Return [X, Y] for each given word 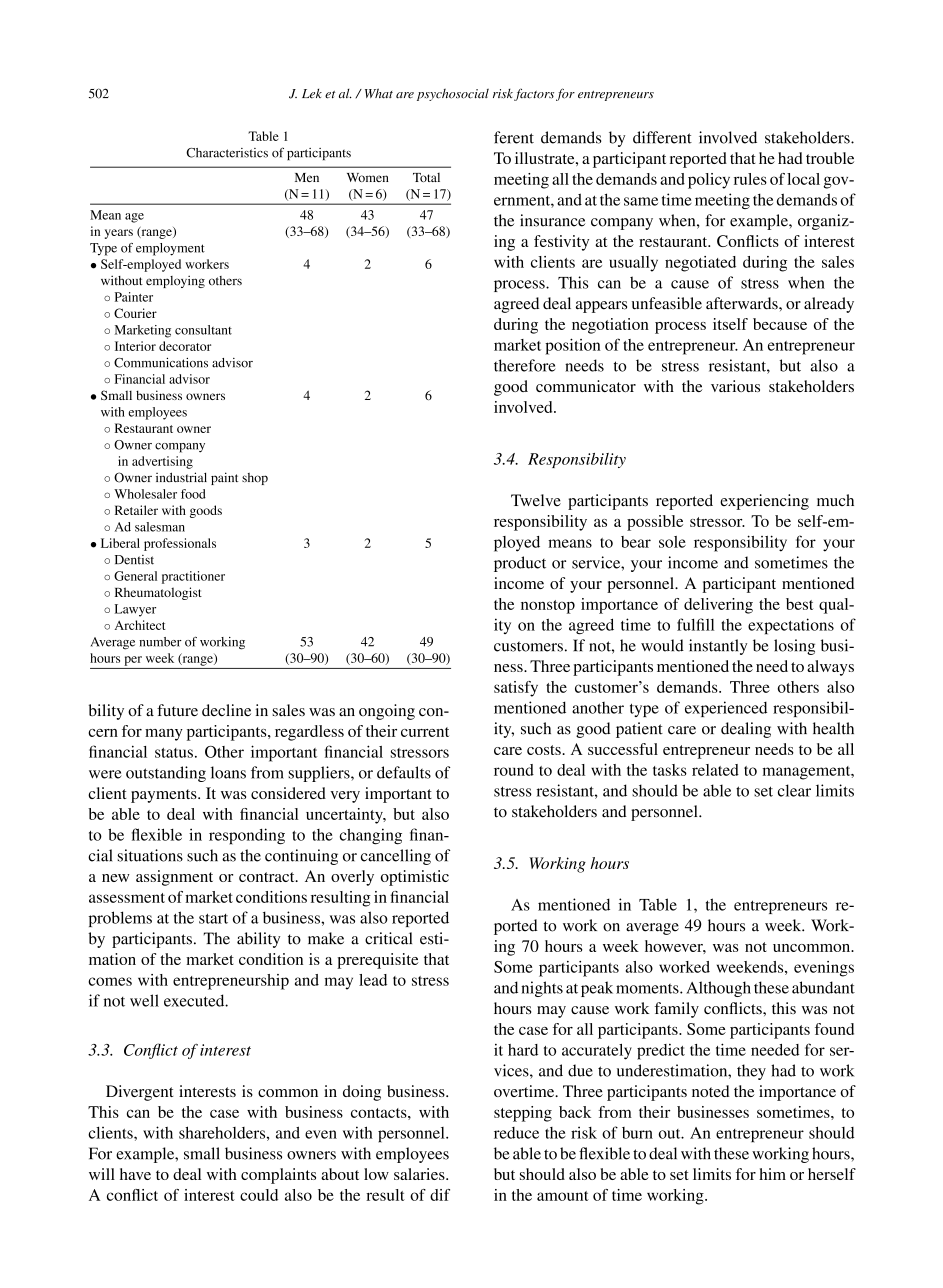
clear [794, 790]
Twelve [536, 500]
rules [750, 179]
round [514, 770]
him [772, 1174]
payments [165, 796]
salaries [420, 1174]
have [135, 1174]
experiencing [764, 502]
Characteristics [227, 153]
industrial [181, 477]
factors [534, 94]
